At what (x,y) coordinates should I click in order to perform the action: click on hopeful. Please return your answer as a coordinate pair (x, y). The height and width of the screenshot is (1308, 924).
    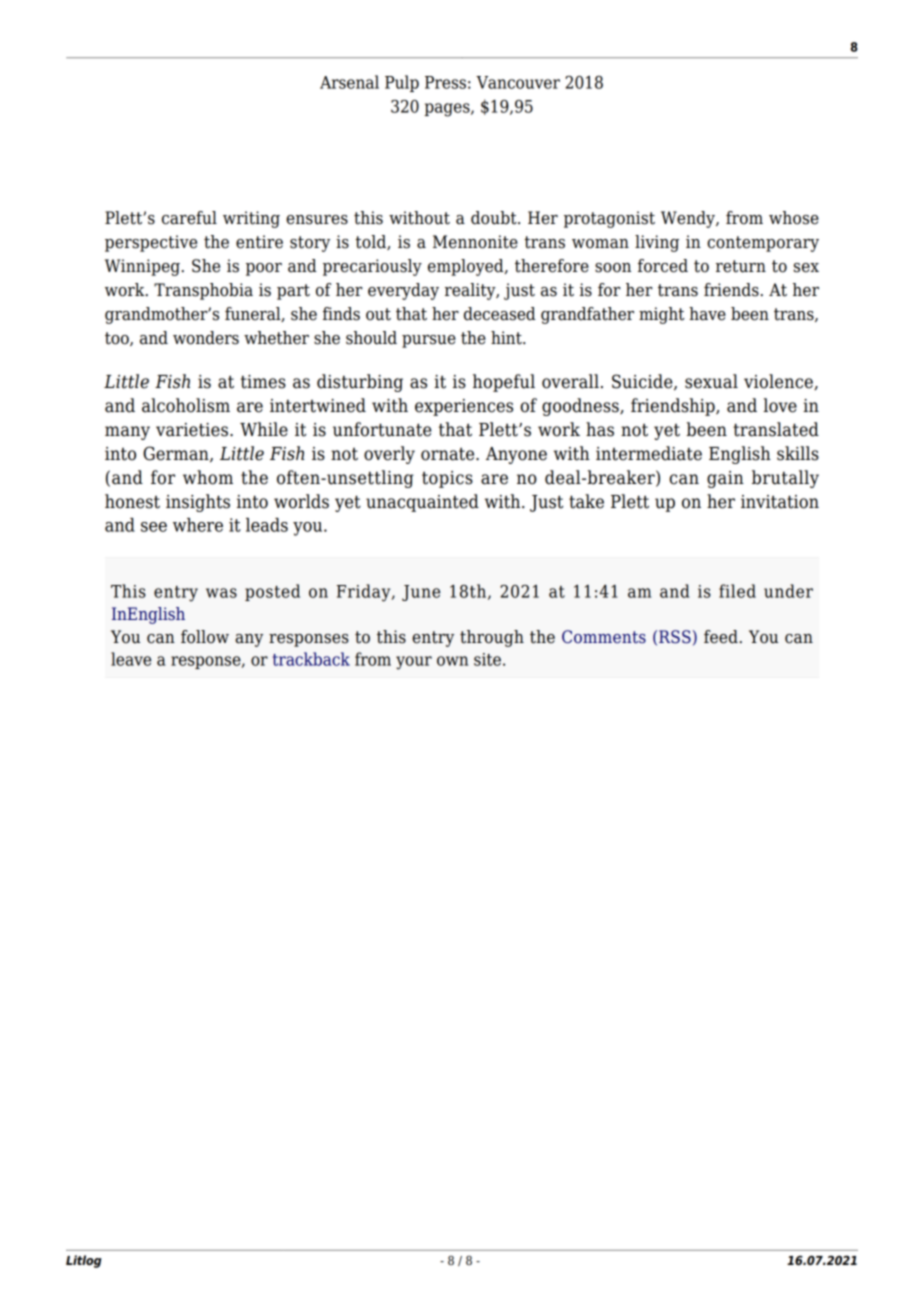
    Looking at the image, I should click on (504, 383).
